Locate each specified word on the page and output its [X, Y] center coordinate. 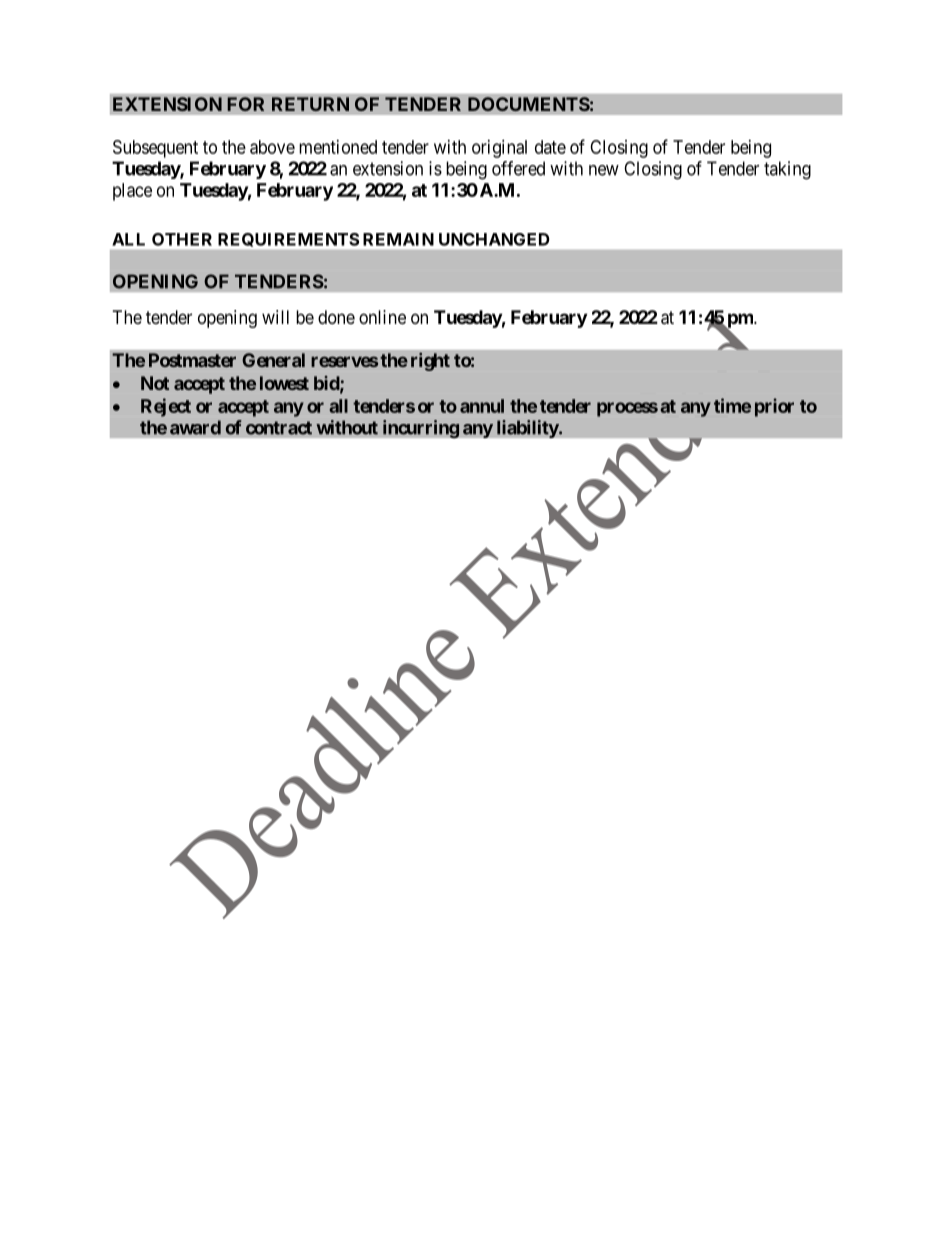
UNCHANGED [494, 239]
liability [528, 429]
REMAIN [398, 239]
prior [774, 407]
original [499, 149]
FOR [245, 104]
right [430, 362]
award [195, 427]
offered [518, 168]
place [132, 192]
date [550, 147]
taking [787, 170]
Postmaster [192, 360]
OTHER [182, 239]
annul [482, 406]
